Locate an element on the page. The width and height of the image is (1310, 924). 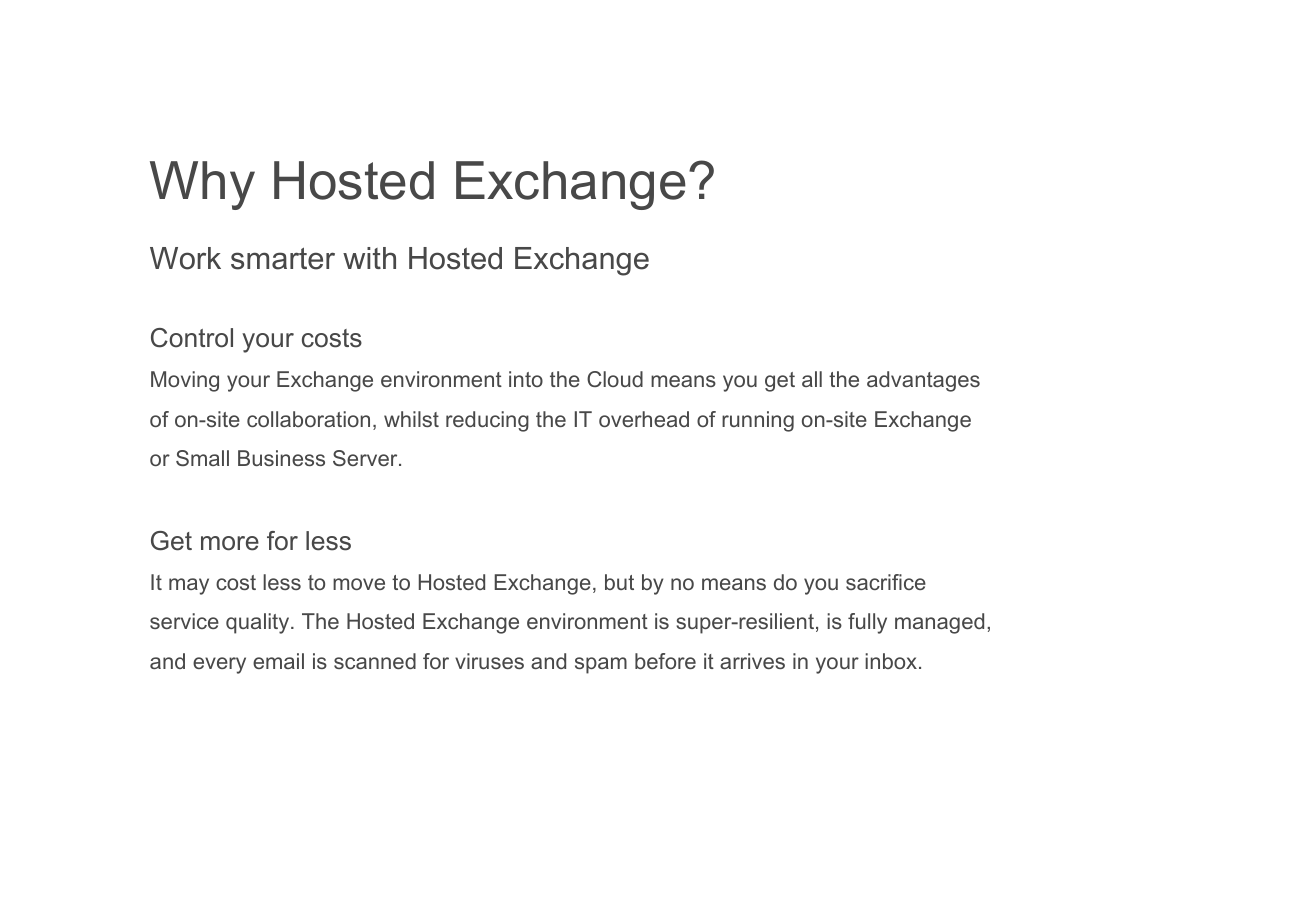
into is located at coordinates (526, 379).
